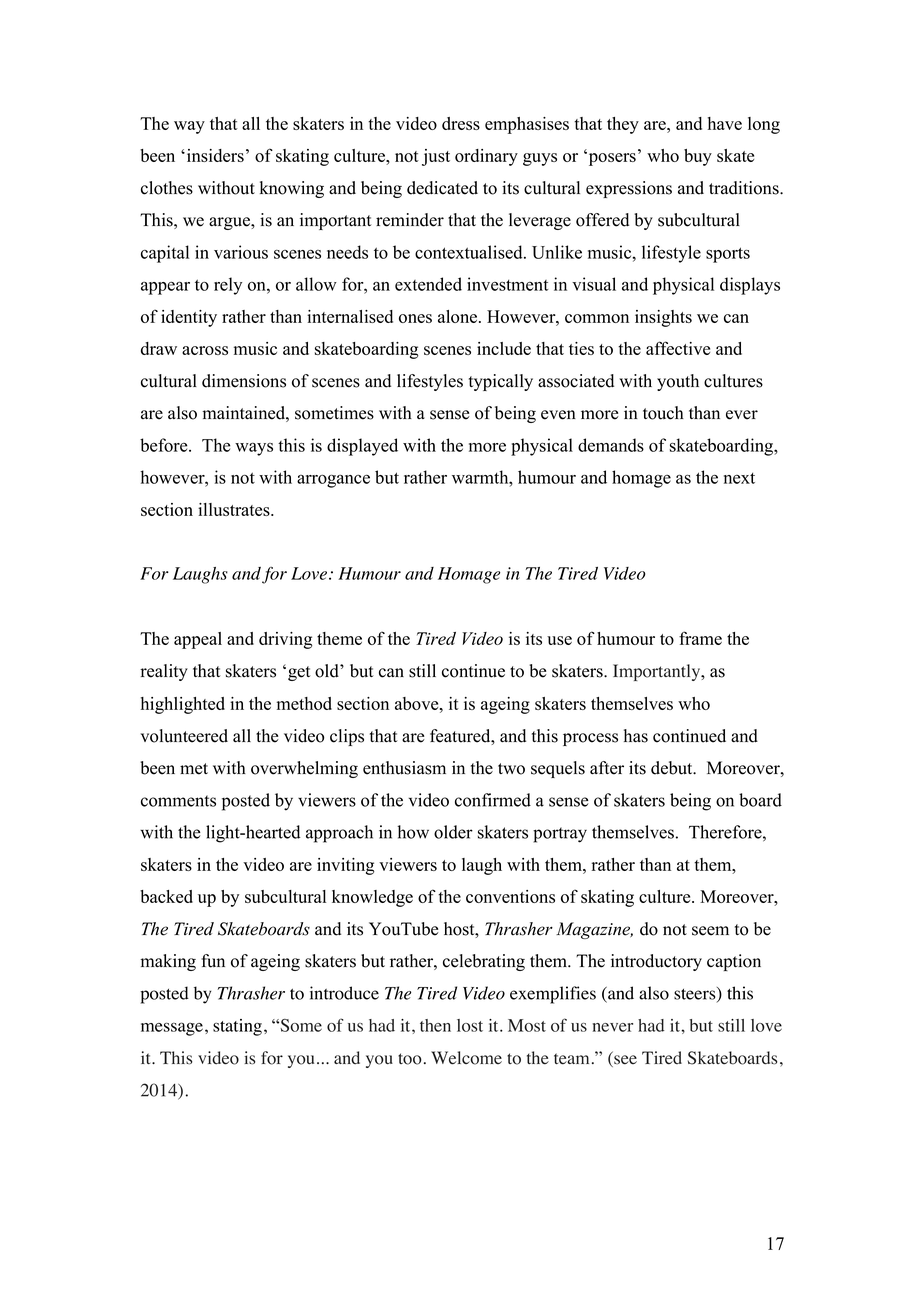  I want to click on appeal, so click(198, 640).
